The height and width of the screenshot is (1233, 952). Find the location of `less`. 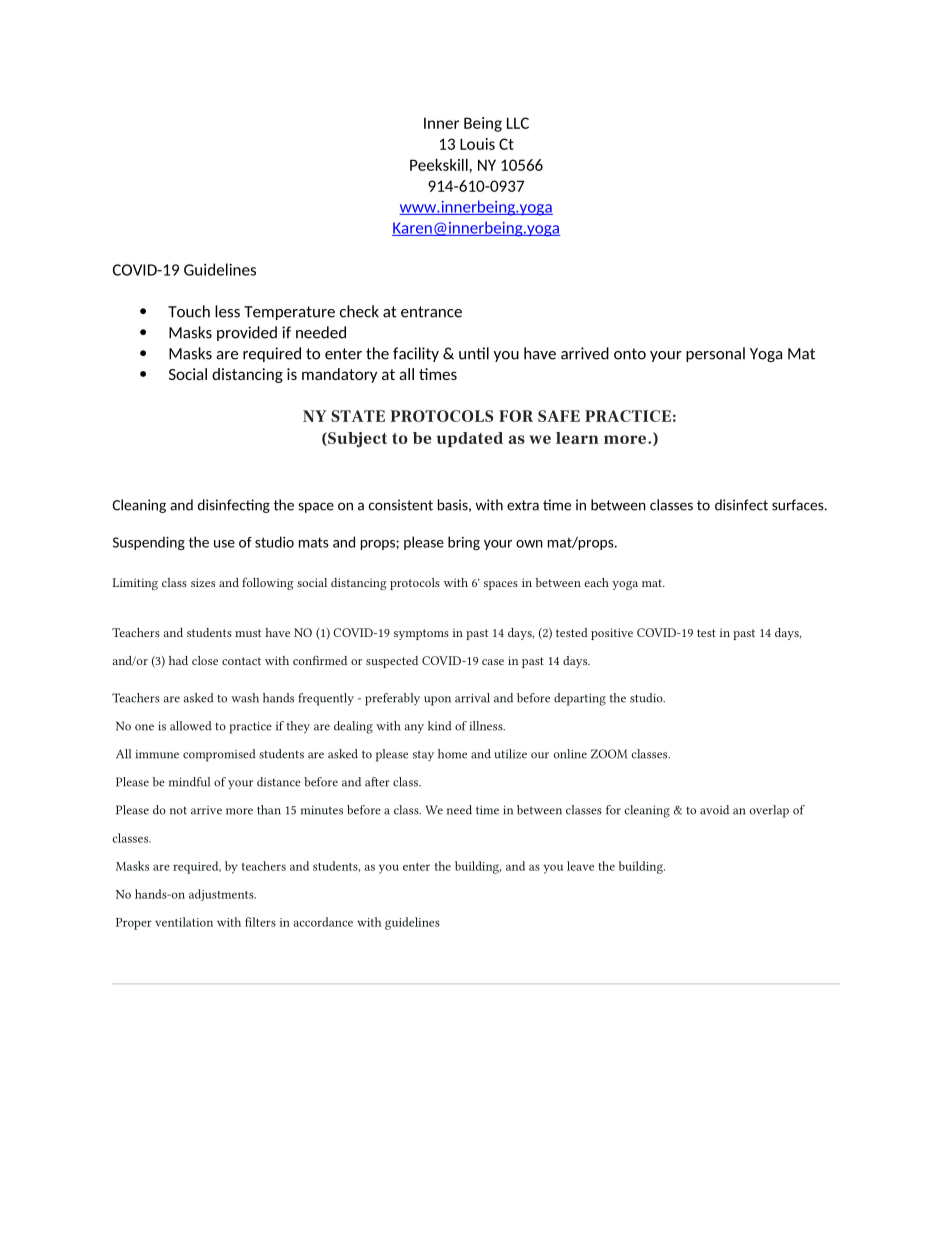

less is located at coordinates (227, 311).
